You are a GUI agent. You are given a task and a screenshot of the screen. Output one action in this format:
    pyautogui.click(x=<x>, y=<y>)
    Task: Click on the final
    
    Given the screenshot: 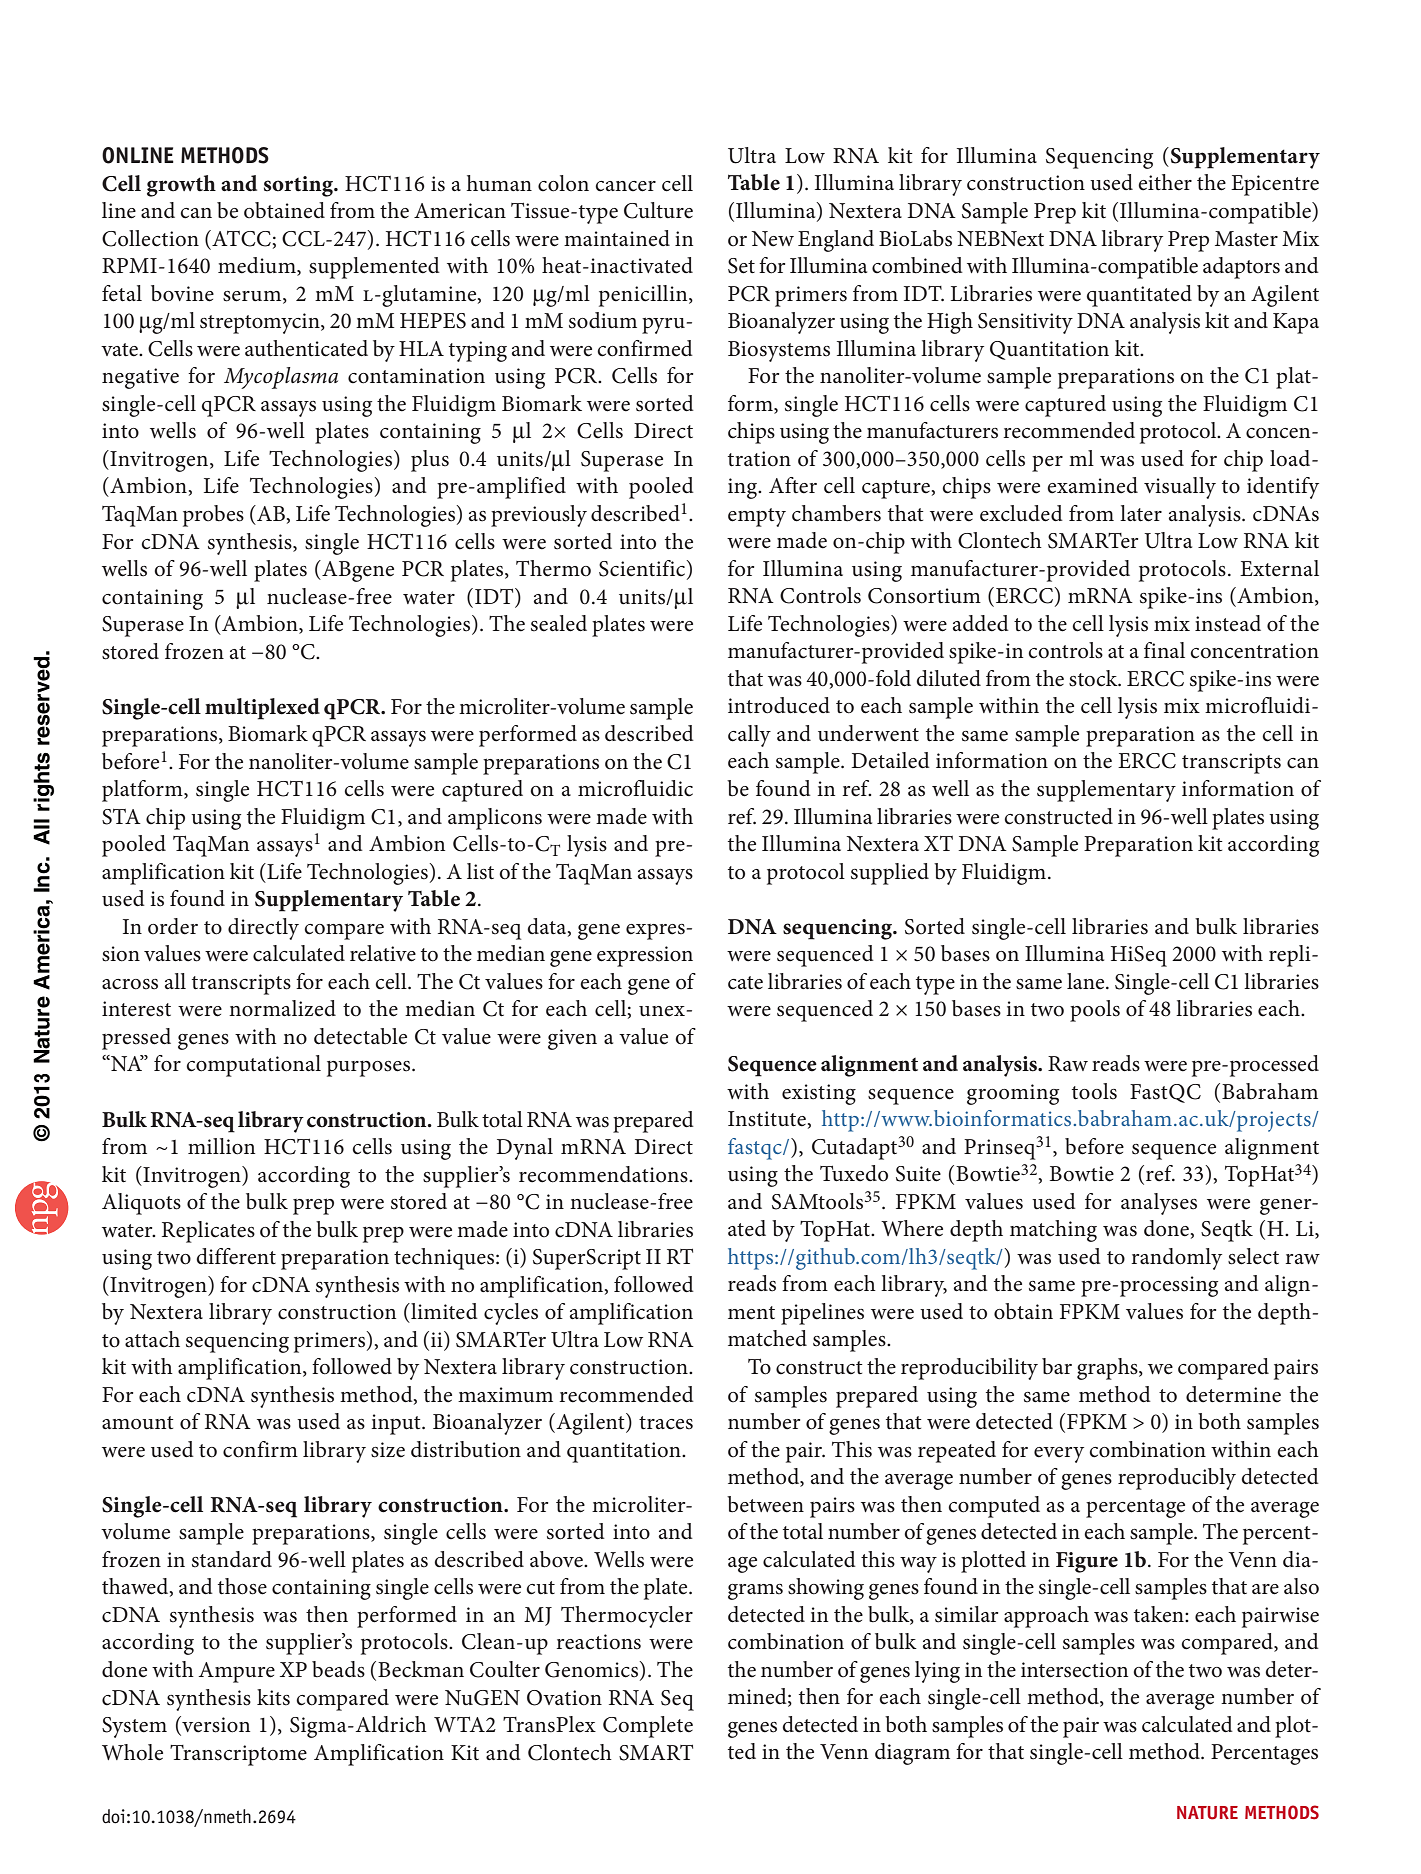 What is the action you would take?
    pyautogui.click(x=1164, y=650)
